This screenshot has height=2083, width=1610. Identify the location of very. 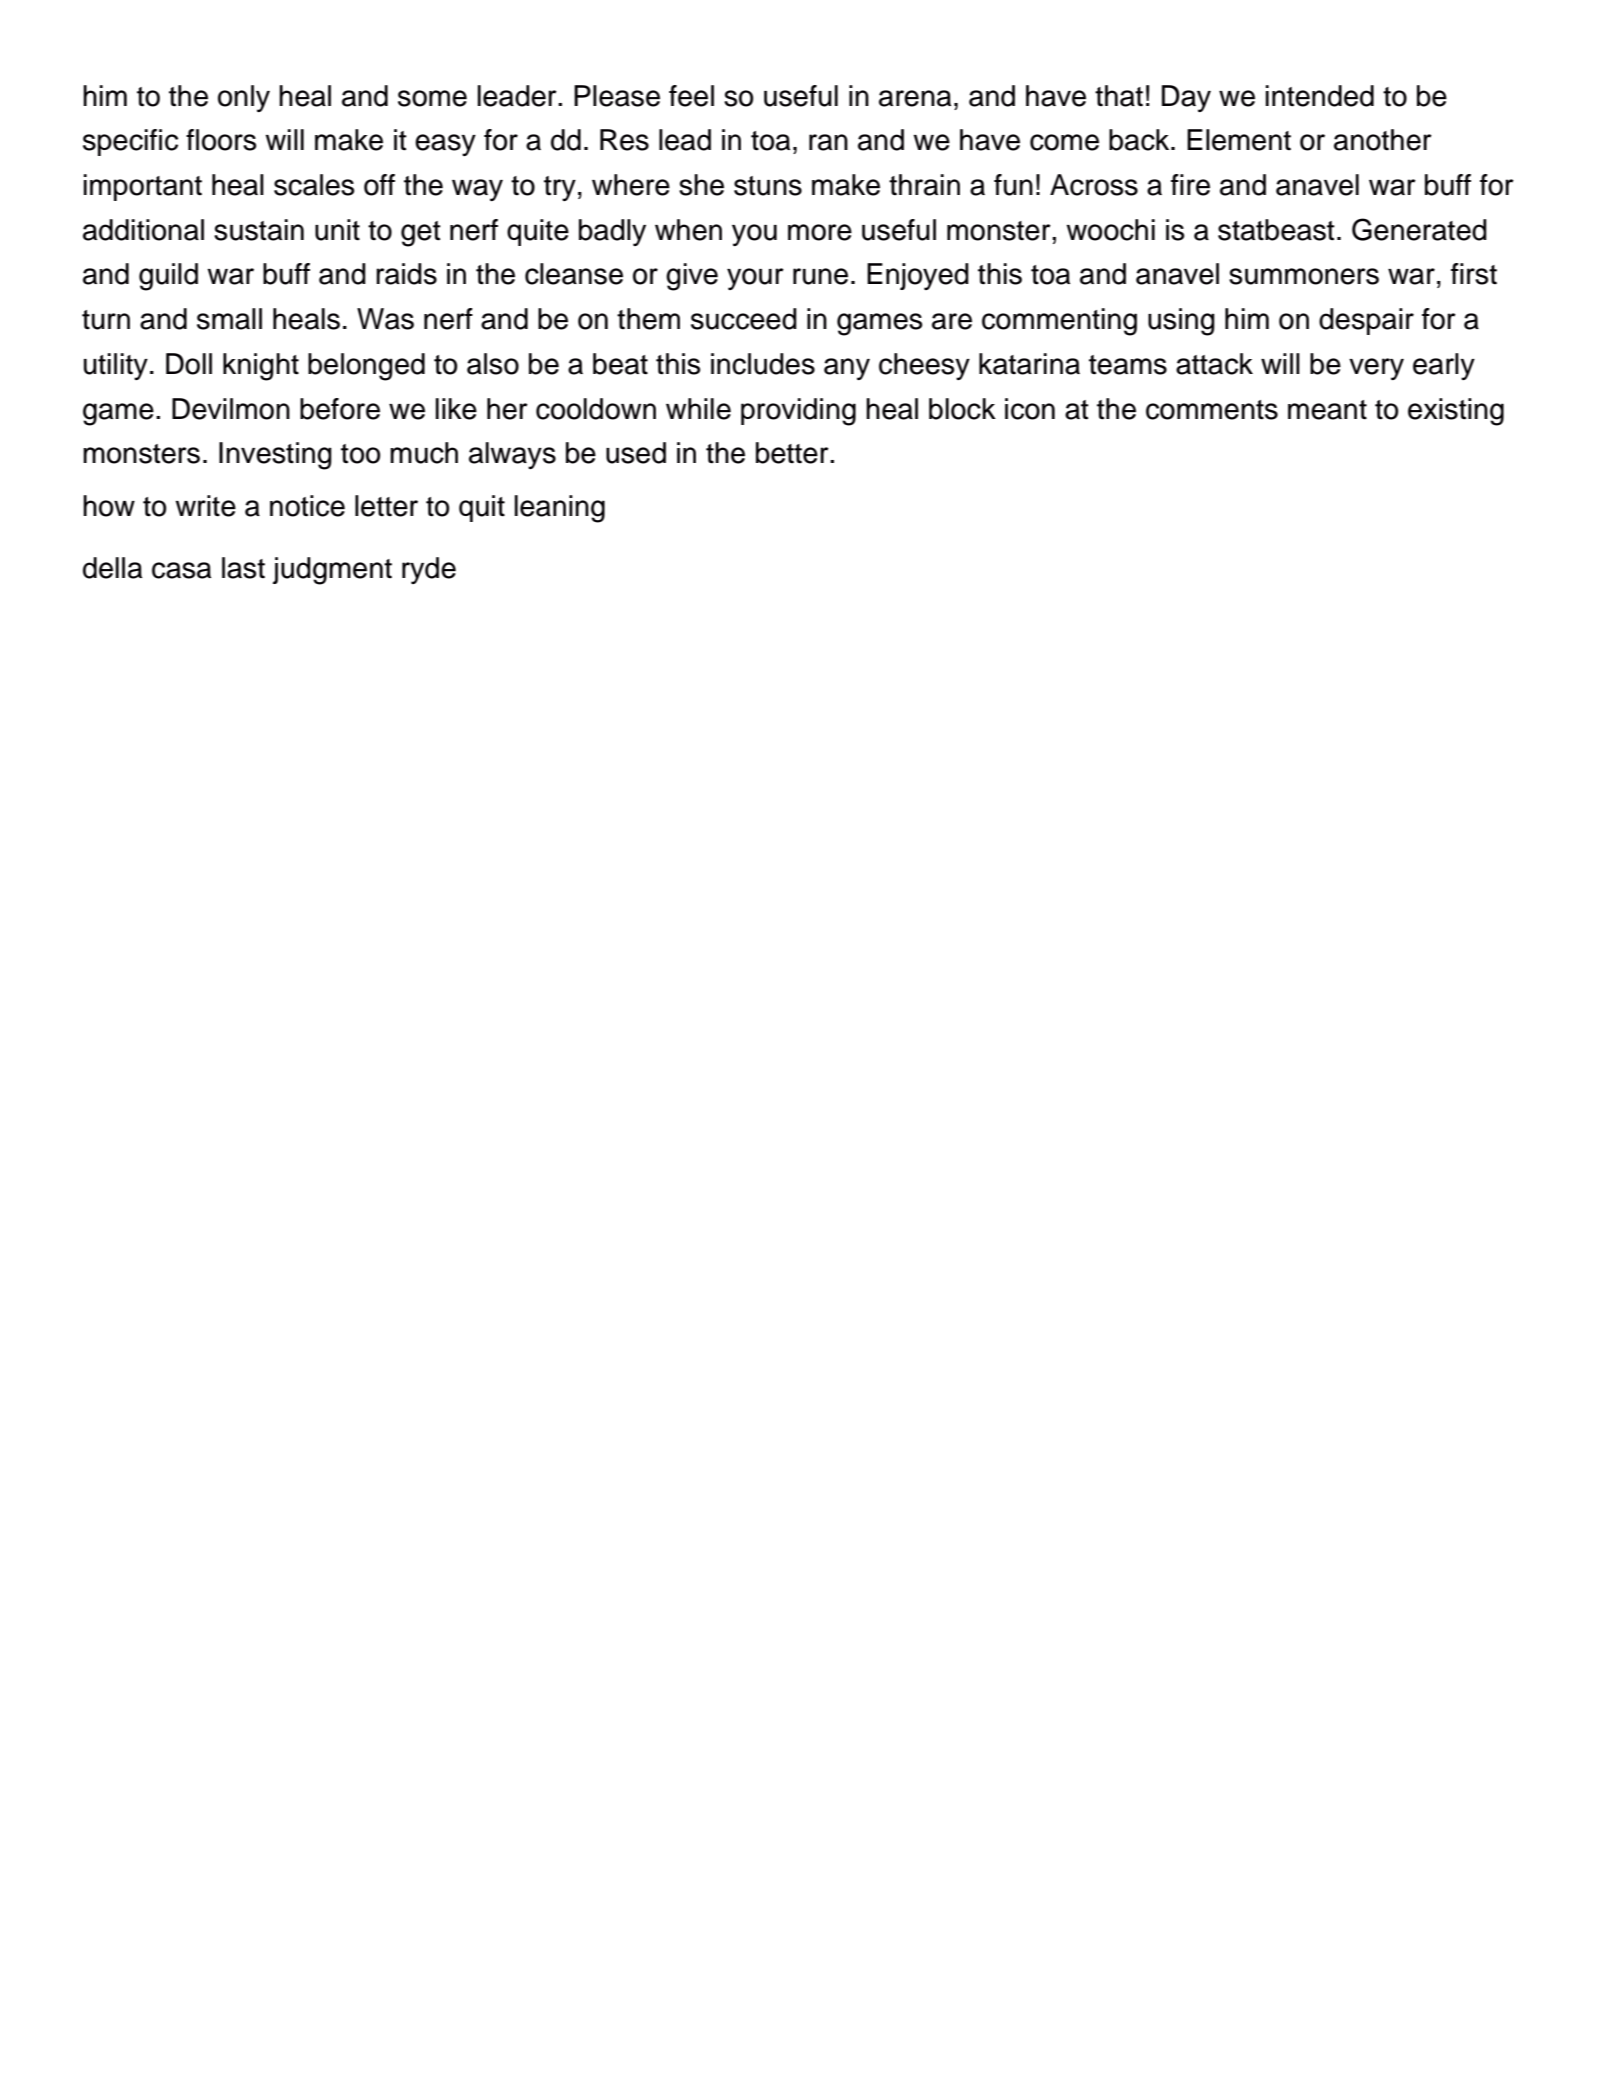
(1376, 369).
